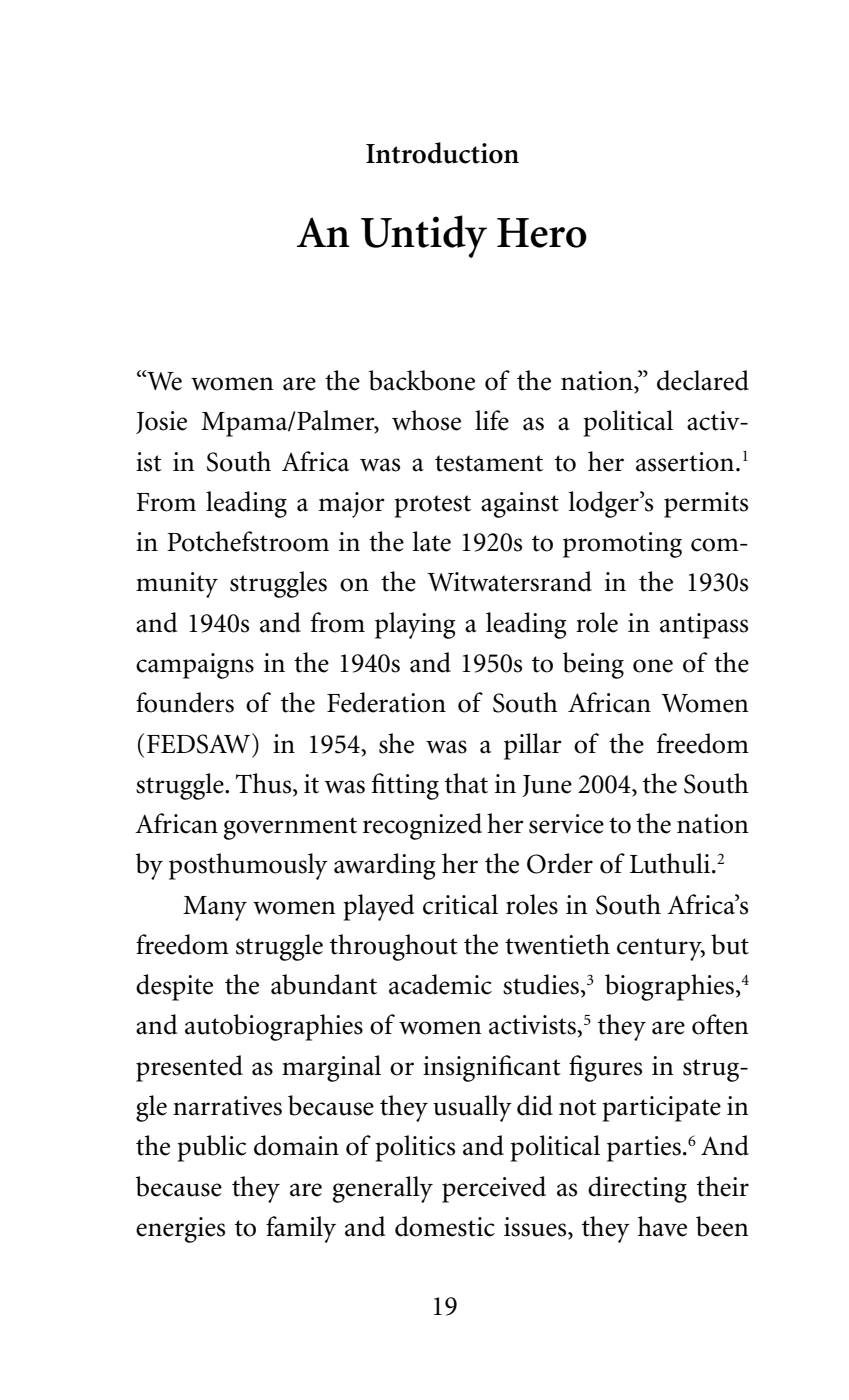 The image size is (849, 1400). Describe the element at coordinates (386, 702) in the image. I see `Federation` at that location.
